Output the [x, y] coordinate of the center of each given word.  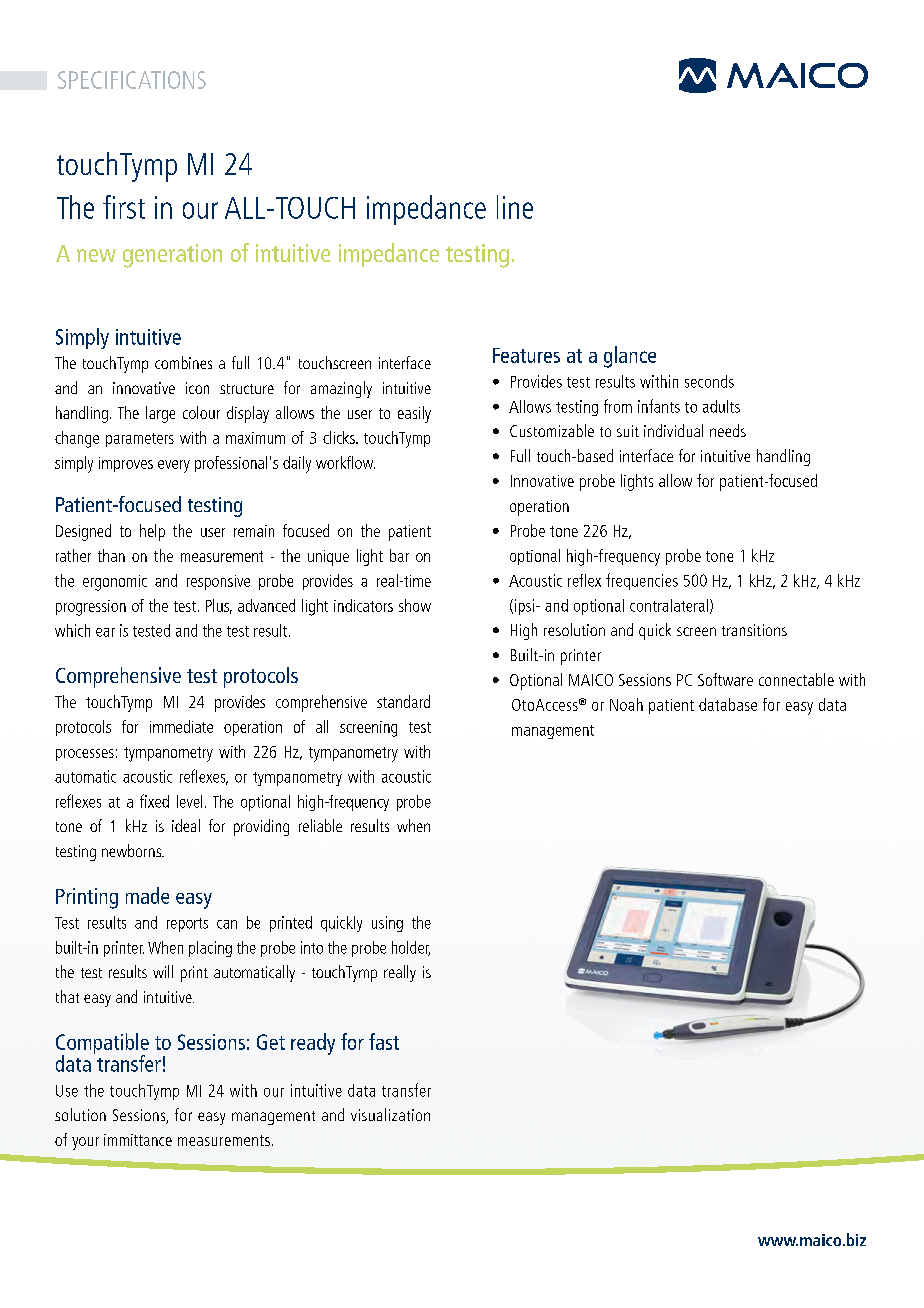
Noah [626, 704]
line [515, 207]
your [85, 1143]
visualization [390, 1114]
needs [728, 430]
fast [384, 1041]
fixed [154, 801]
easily [414, 414]
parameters [140, 440]
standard [403, 701]
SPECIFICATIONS [132, 80]
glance [630, 357]
